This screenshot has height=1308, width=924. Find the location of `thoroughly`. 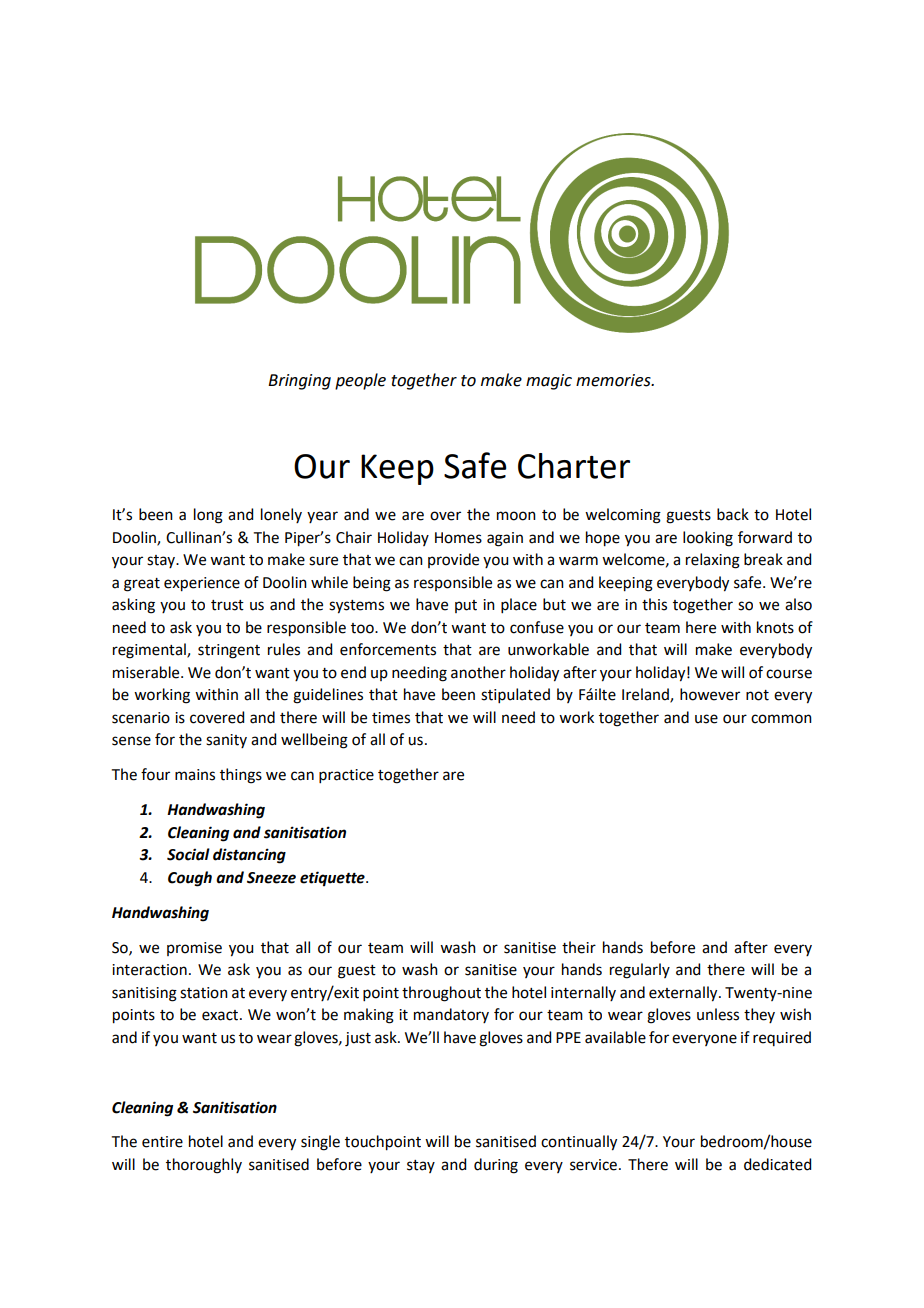

thoroughly is located at coordinates (204, 1166).
